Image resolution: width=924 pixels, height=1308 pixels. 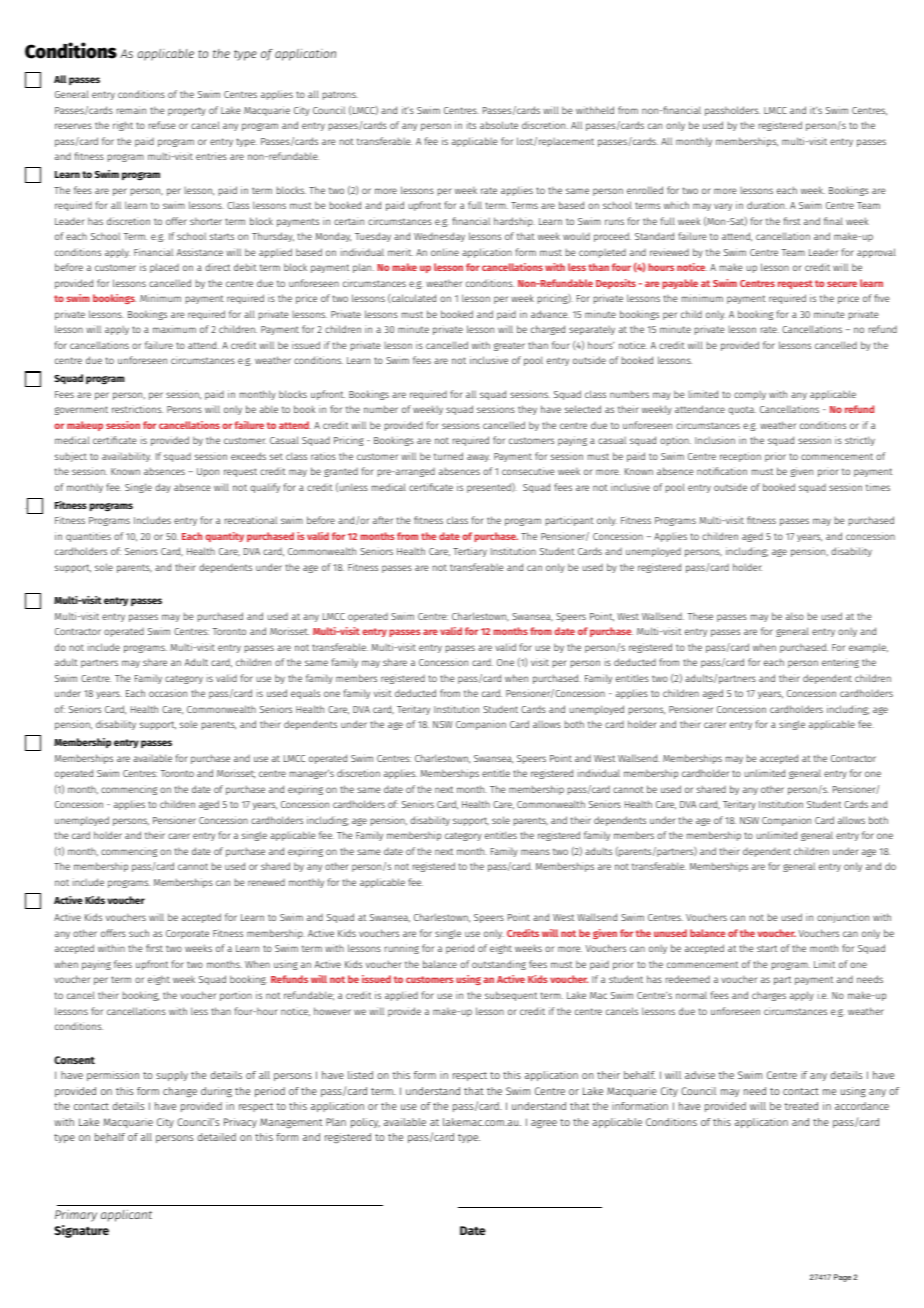 I want to click on Signature, so click(x=81, y=1231).
